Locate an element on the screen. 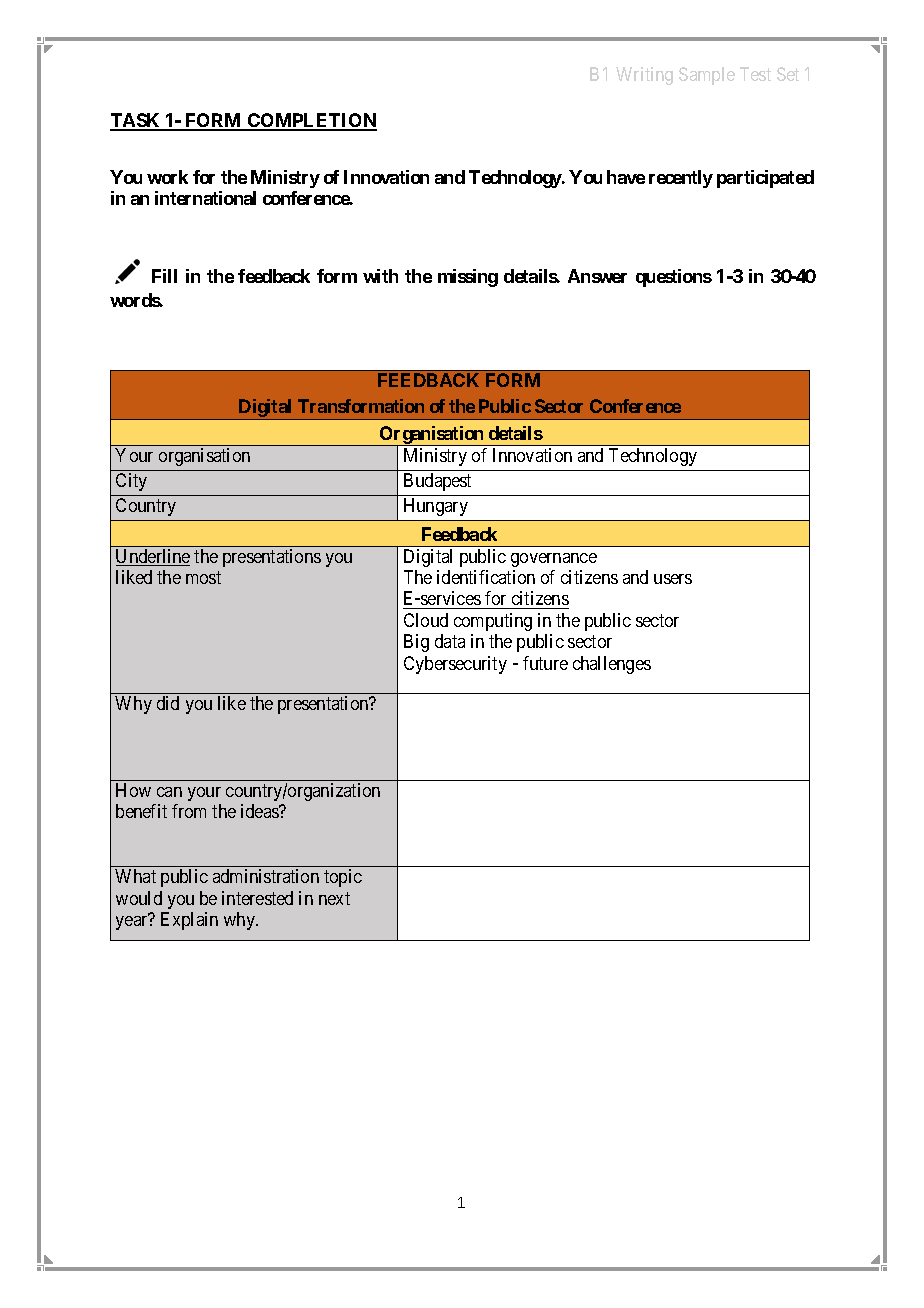  Fill is located at coordinates (164, 276).
